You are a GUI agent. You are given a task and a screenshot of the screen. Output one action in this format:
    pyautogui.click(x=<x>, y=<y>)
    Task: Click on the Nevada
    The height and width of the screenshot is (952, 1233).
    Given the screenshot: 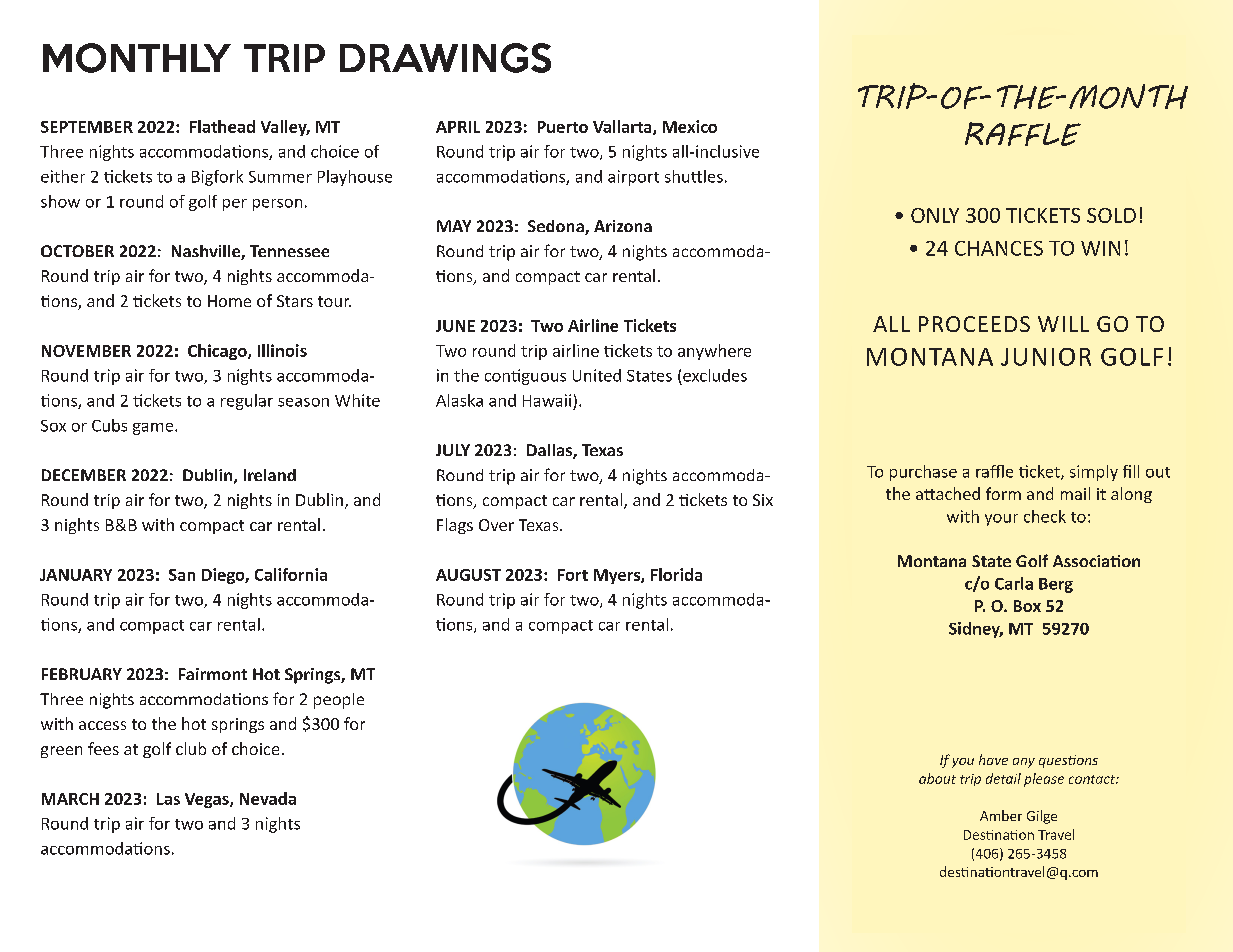 What is the action you would take?
    pyautogui.click(x=268, y=798)
